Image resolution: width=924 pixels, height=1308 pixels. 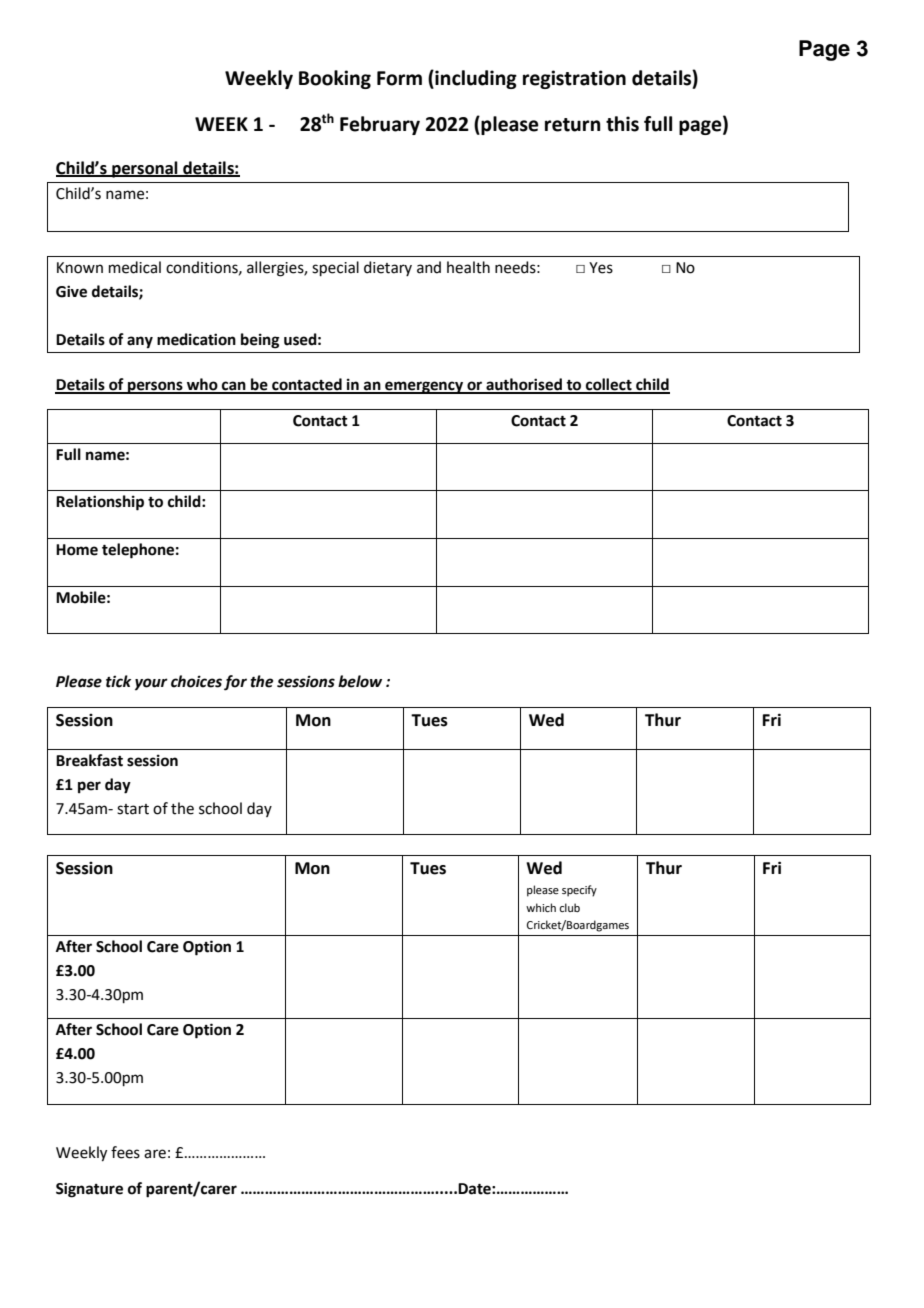 I want to click on personal, so click(x=145, y=169).
